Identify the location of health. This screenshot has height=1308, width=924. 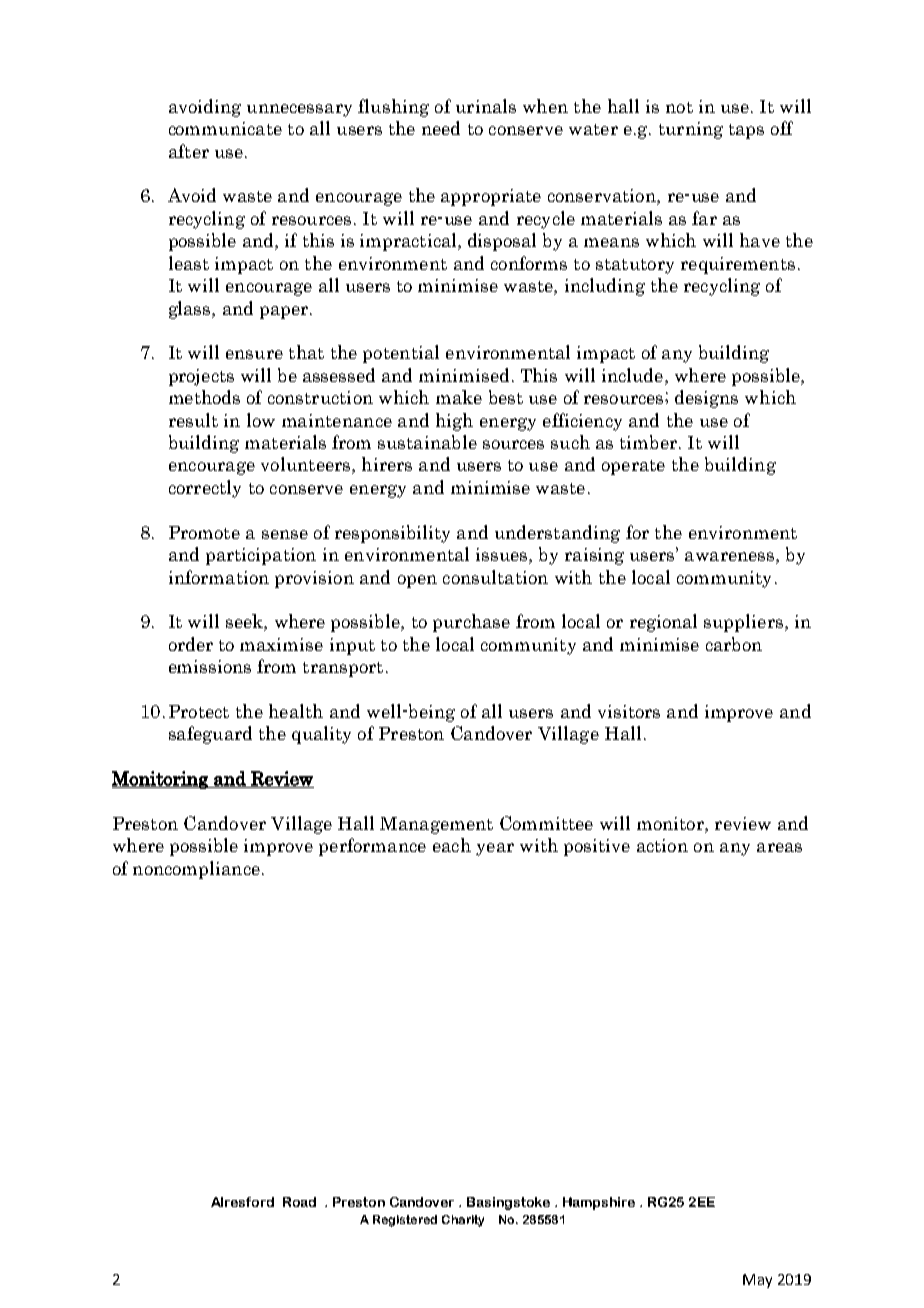
(296, 711).
